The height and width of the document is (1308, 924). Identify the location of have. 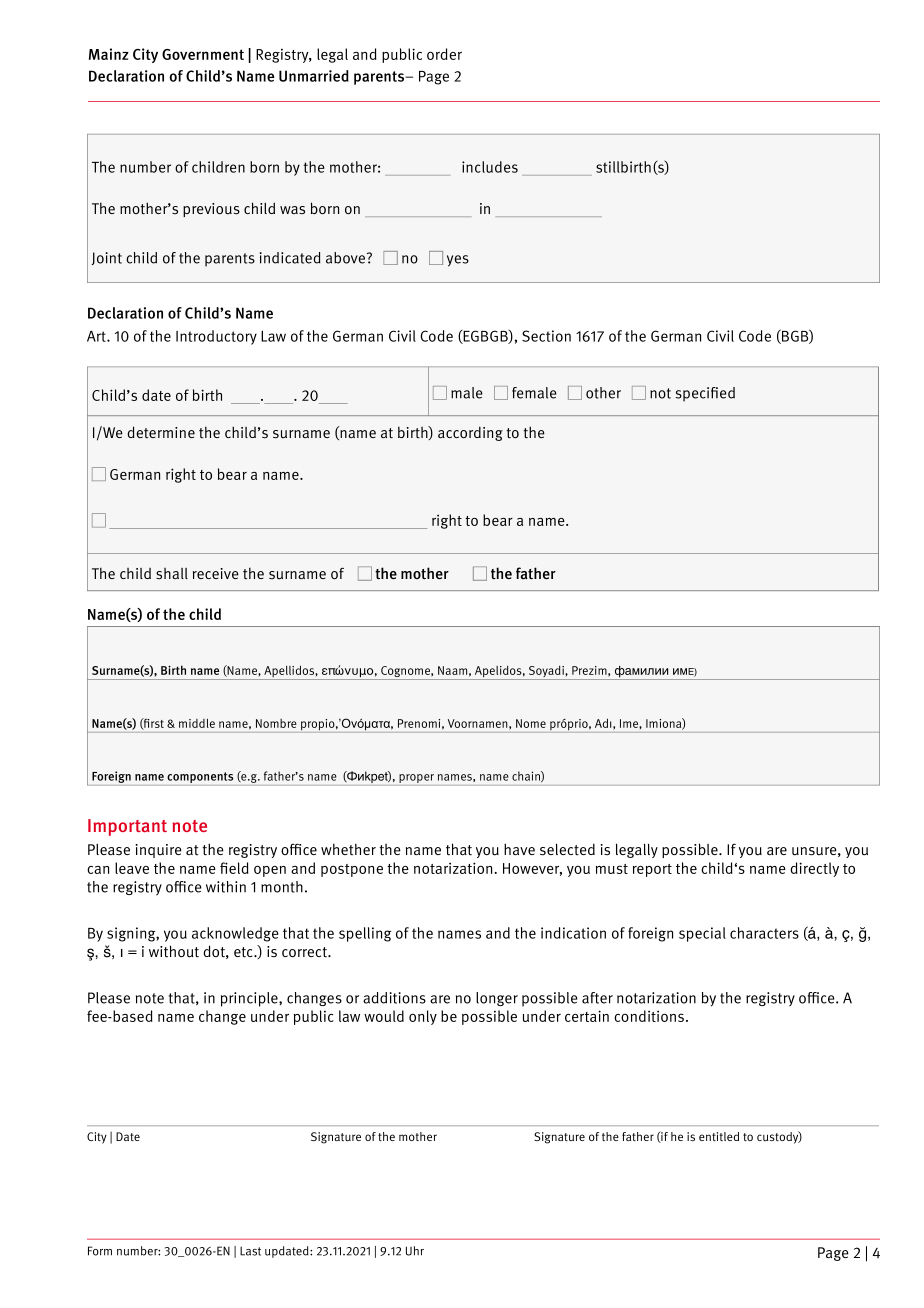
(519, 849).
